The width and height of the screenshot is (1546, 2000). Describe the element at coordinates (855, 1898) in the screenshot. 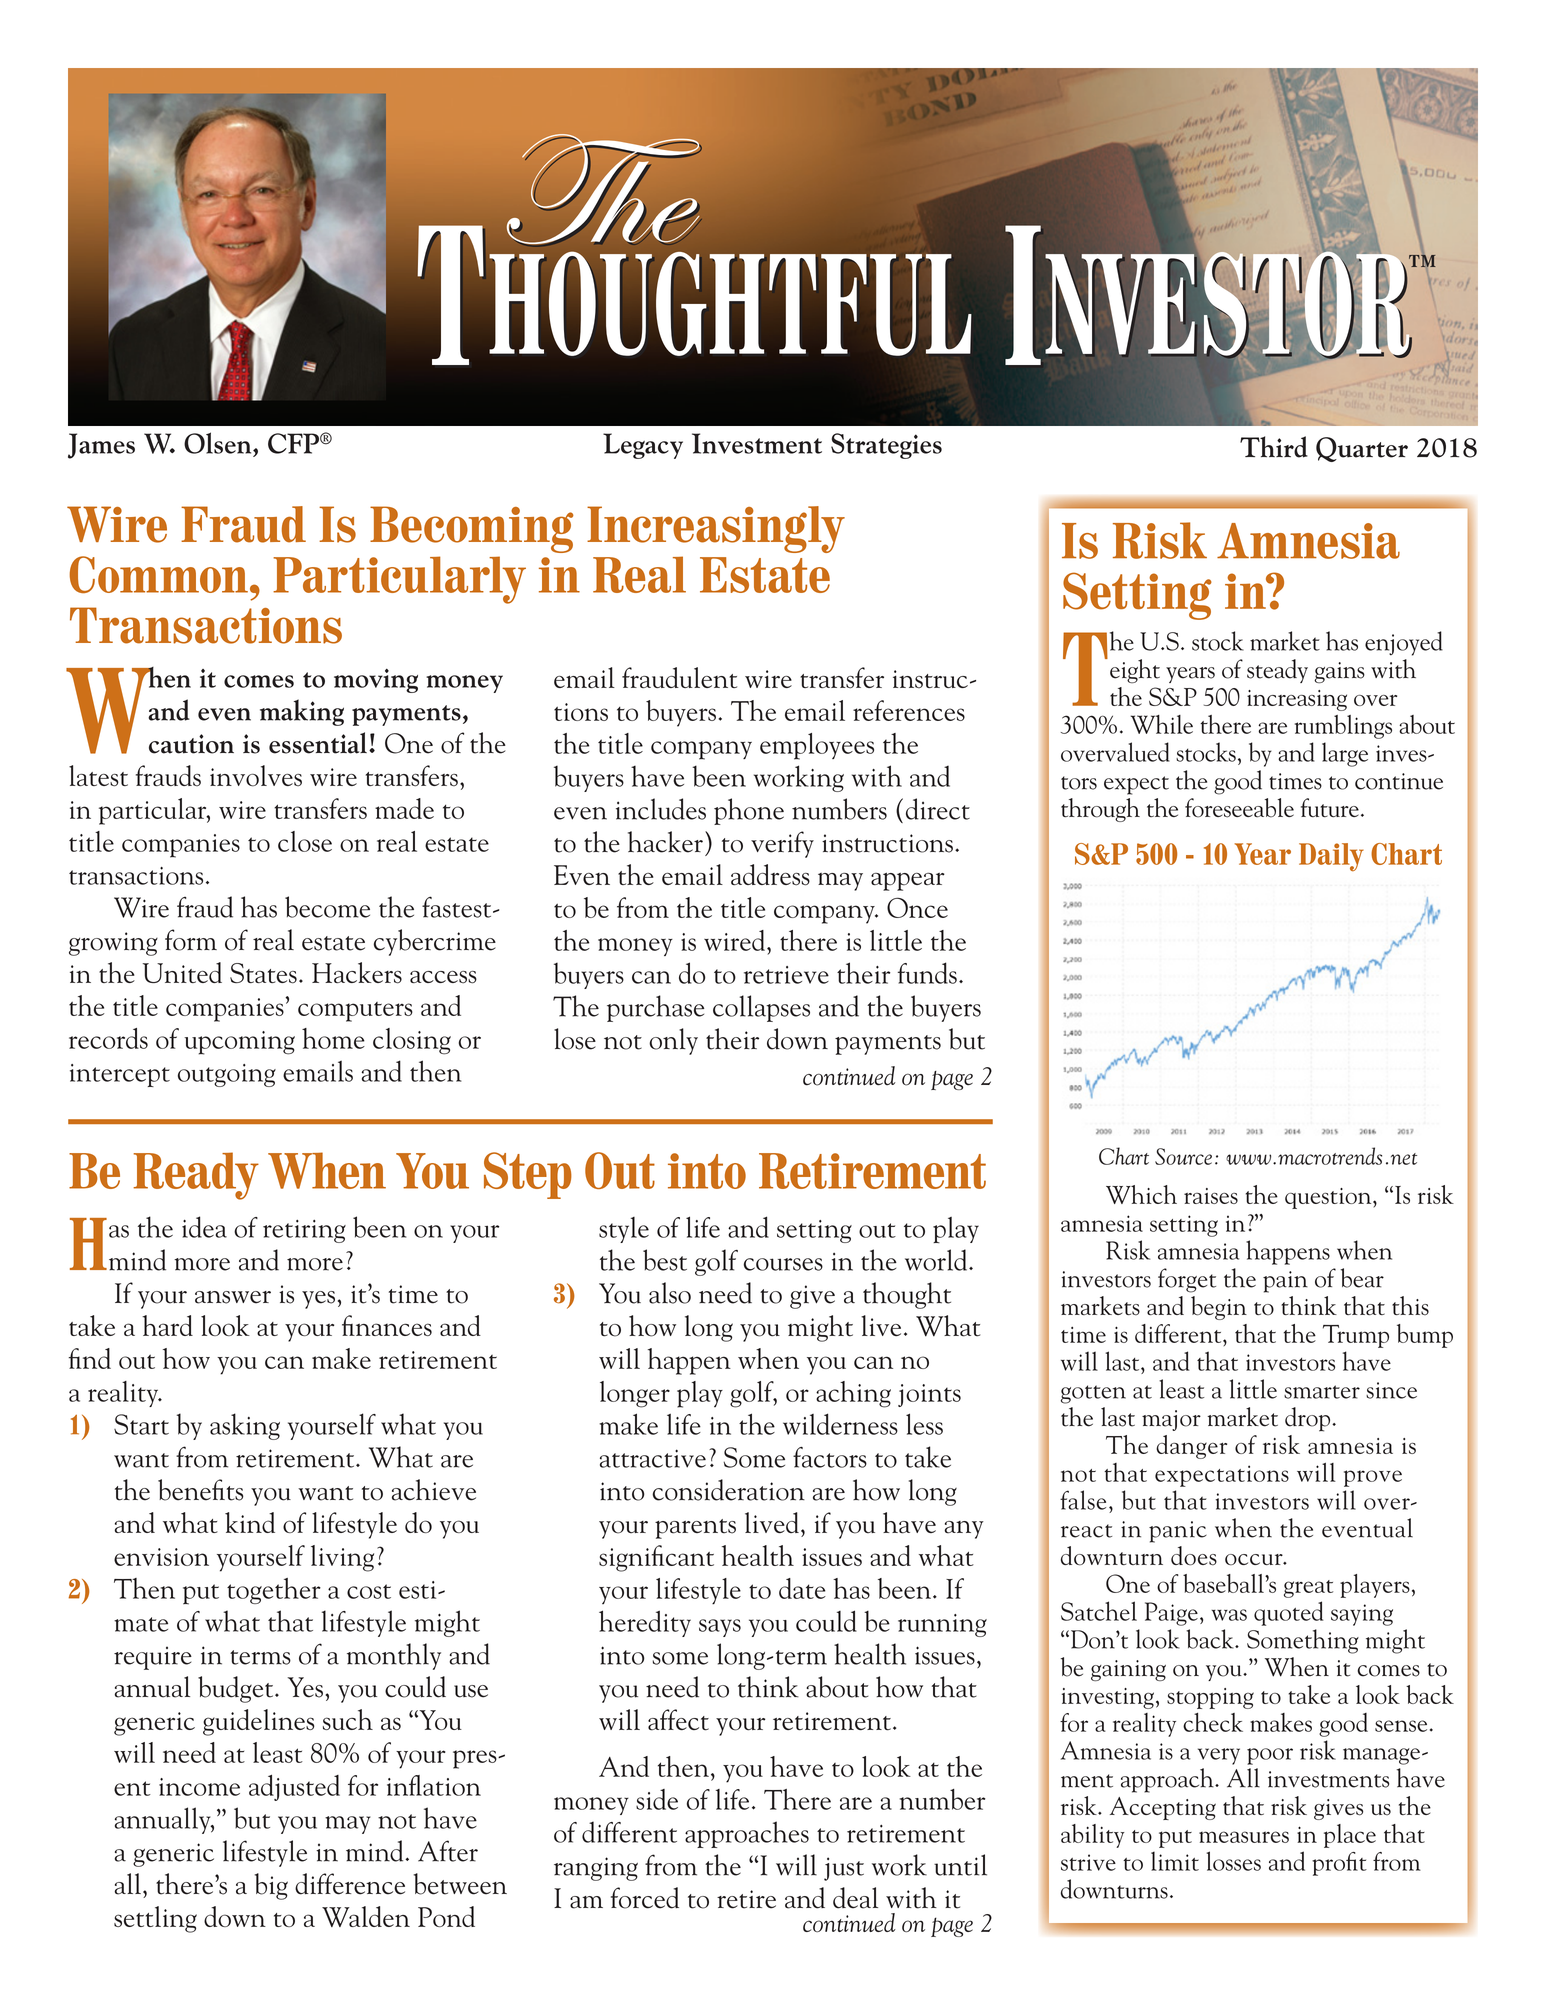

I see `deal` at that location.
